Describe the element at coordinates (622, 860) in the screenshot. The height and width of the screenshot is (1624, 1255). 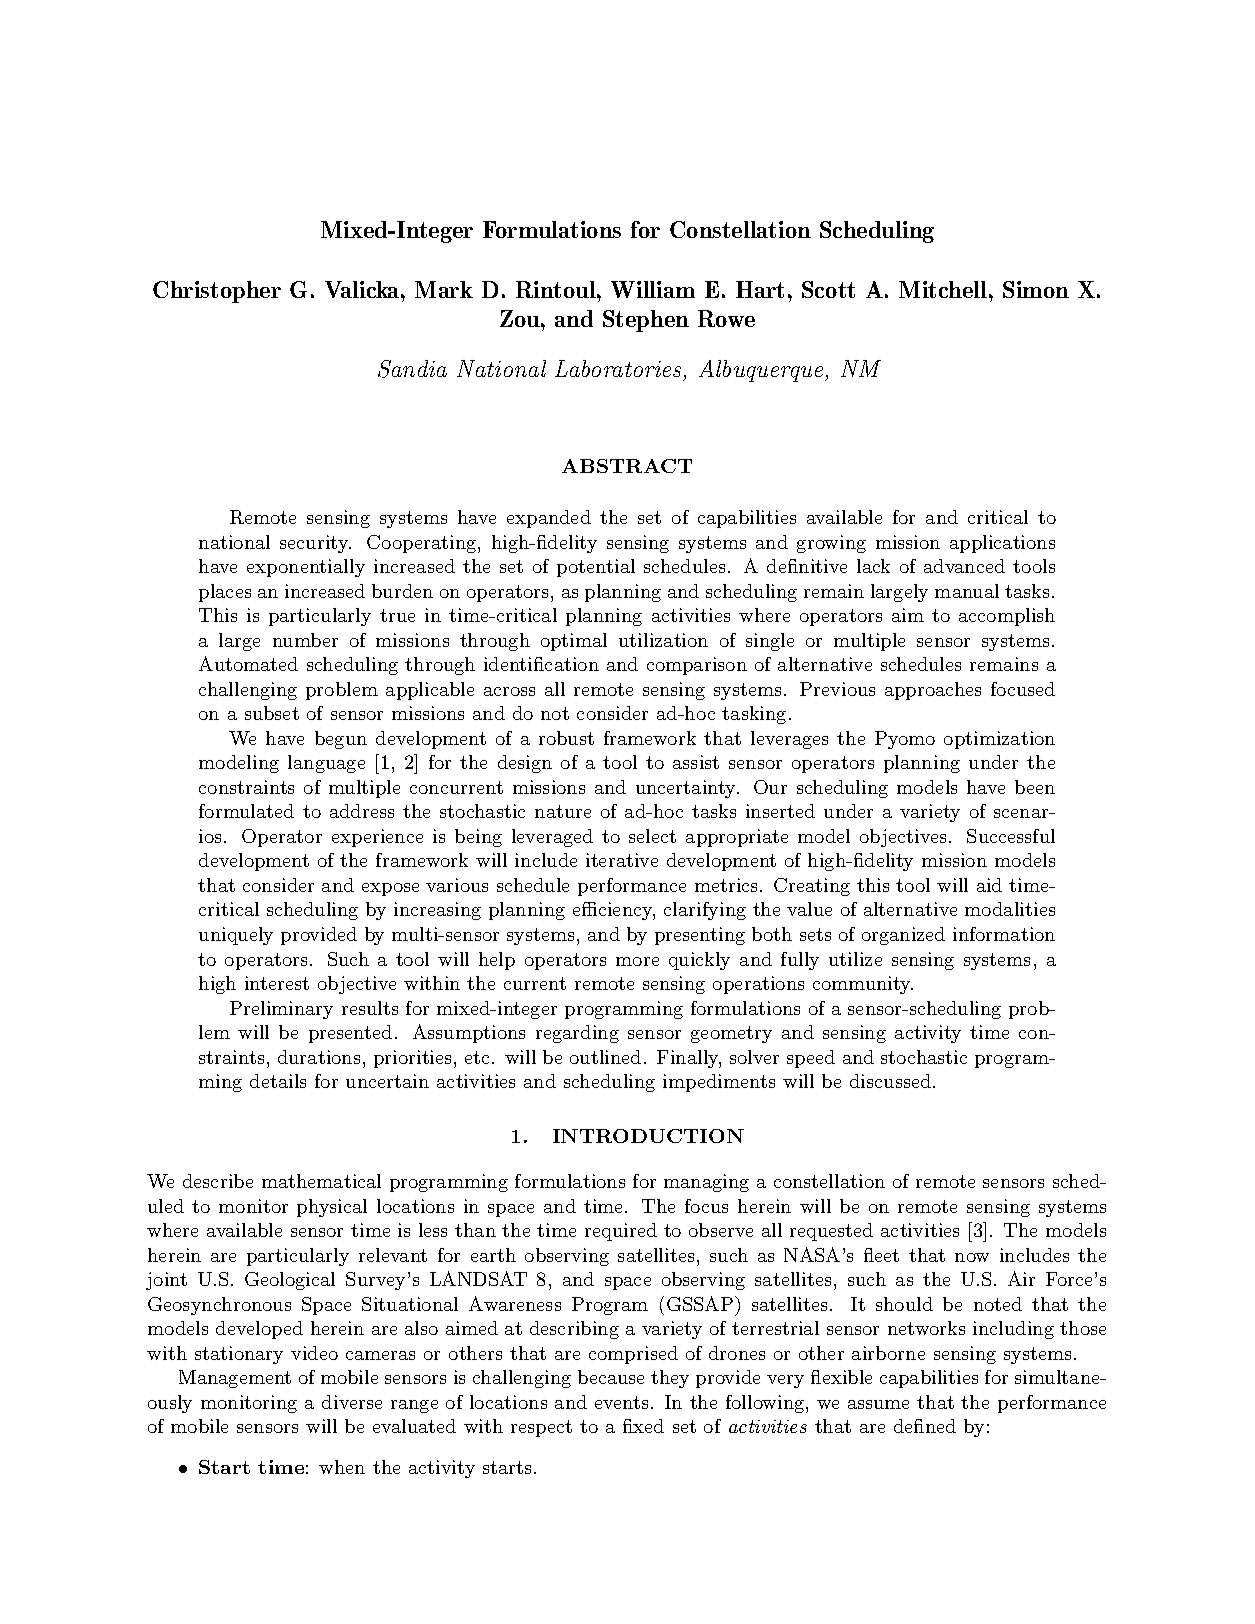
I see `iterative` at that location.
